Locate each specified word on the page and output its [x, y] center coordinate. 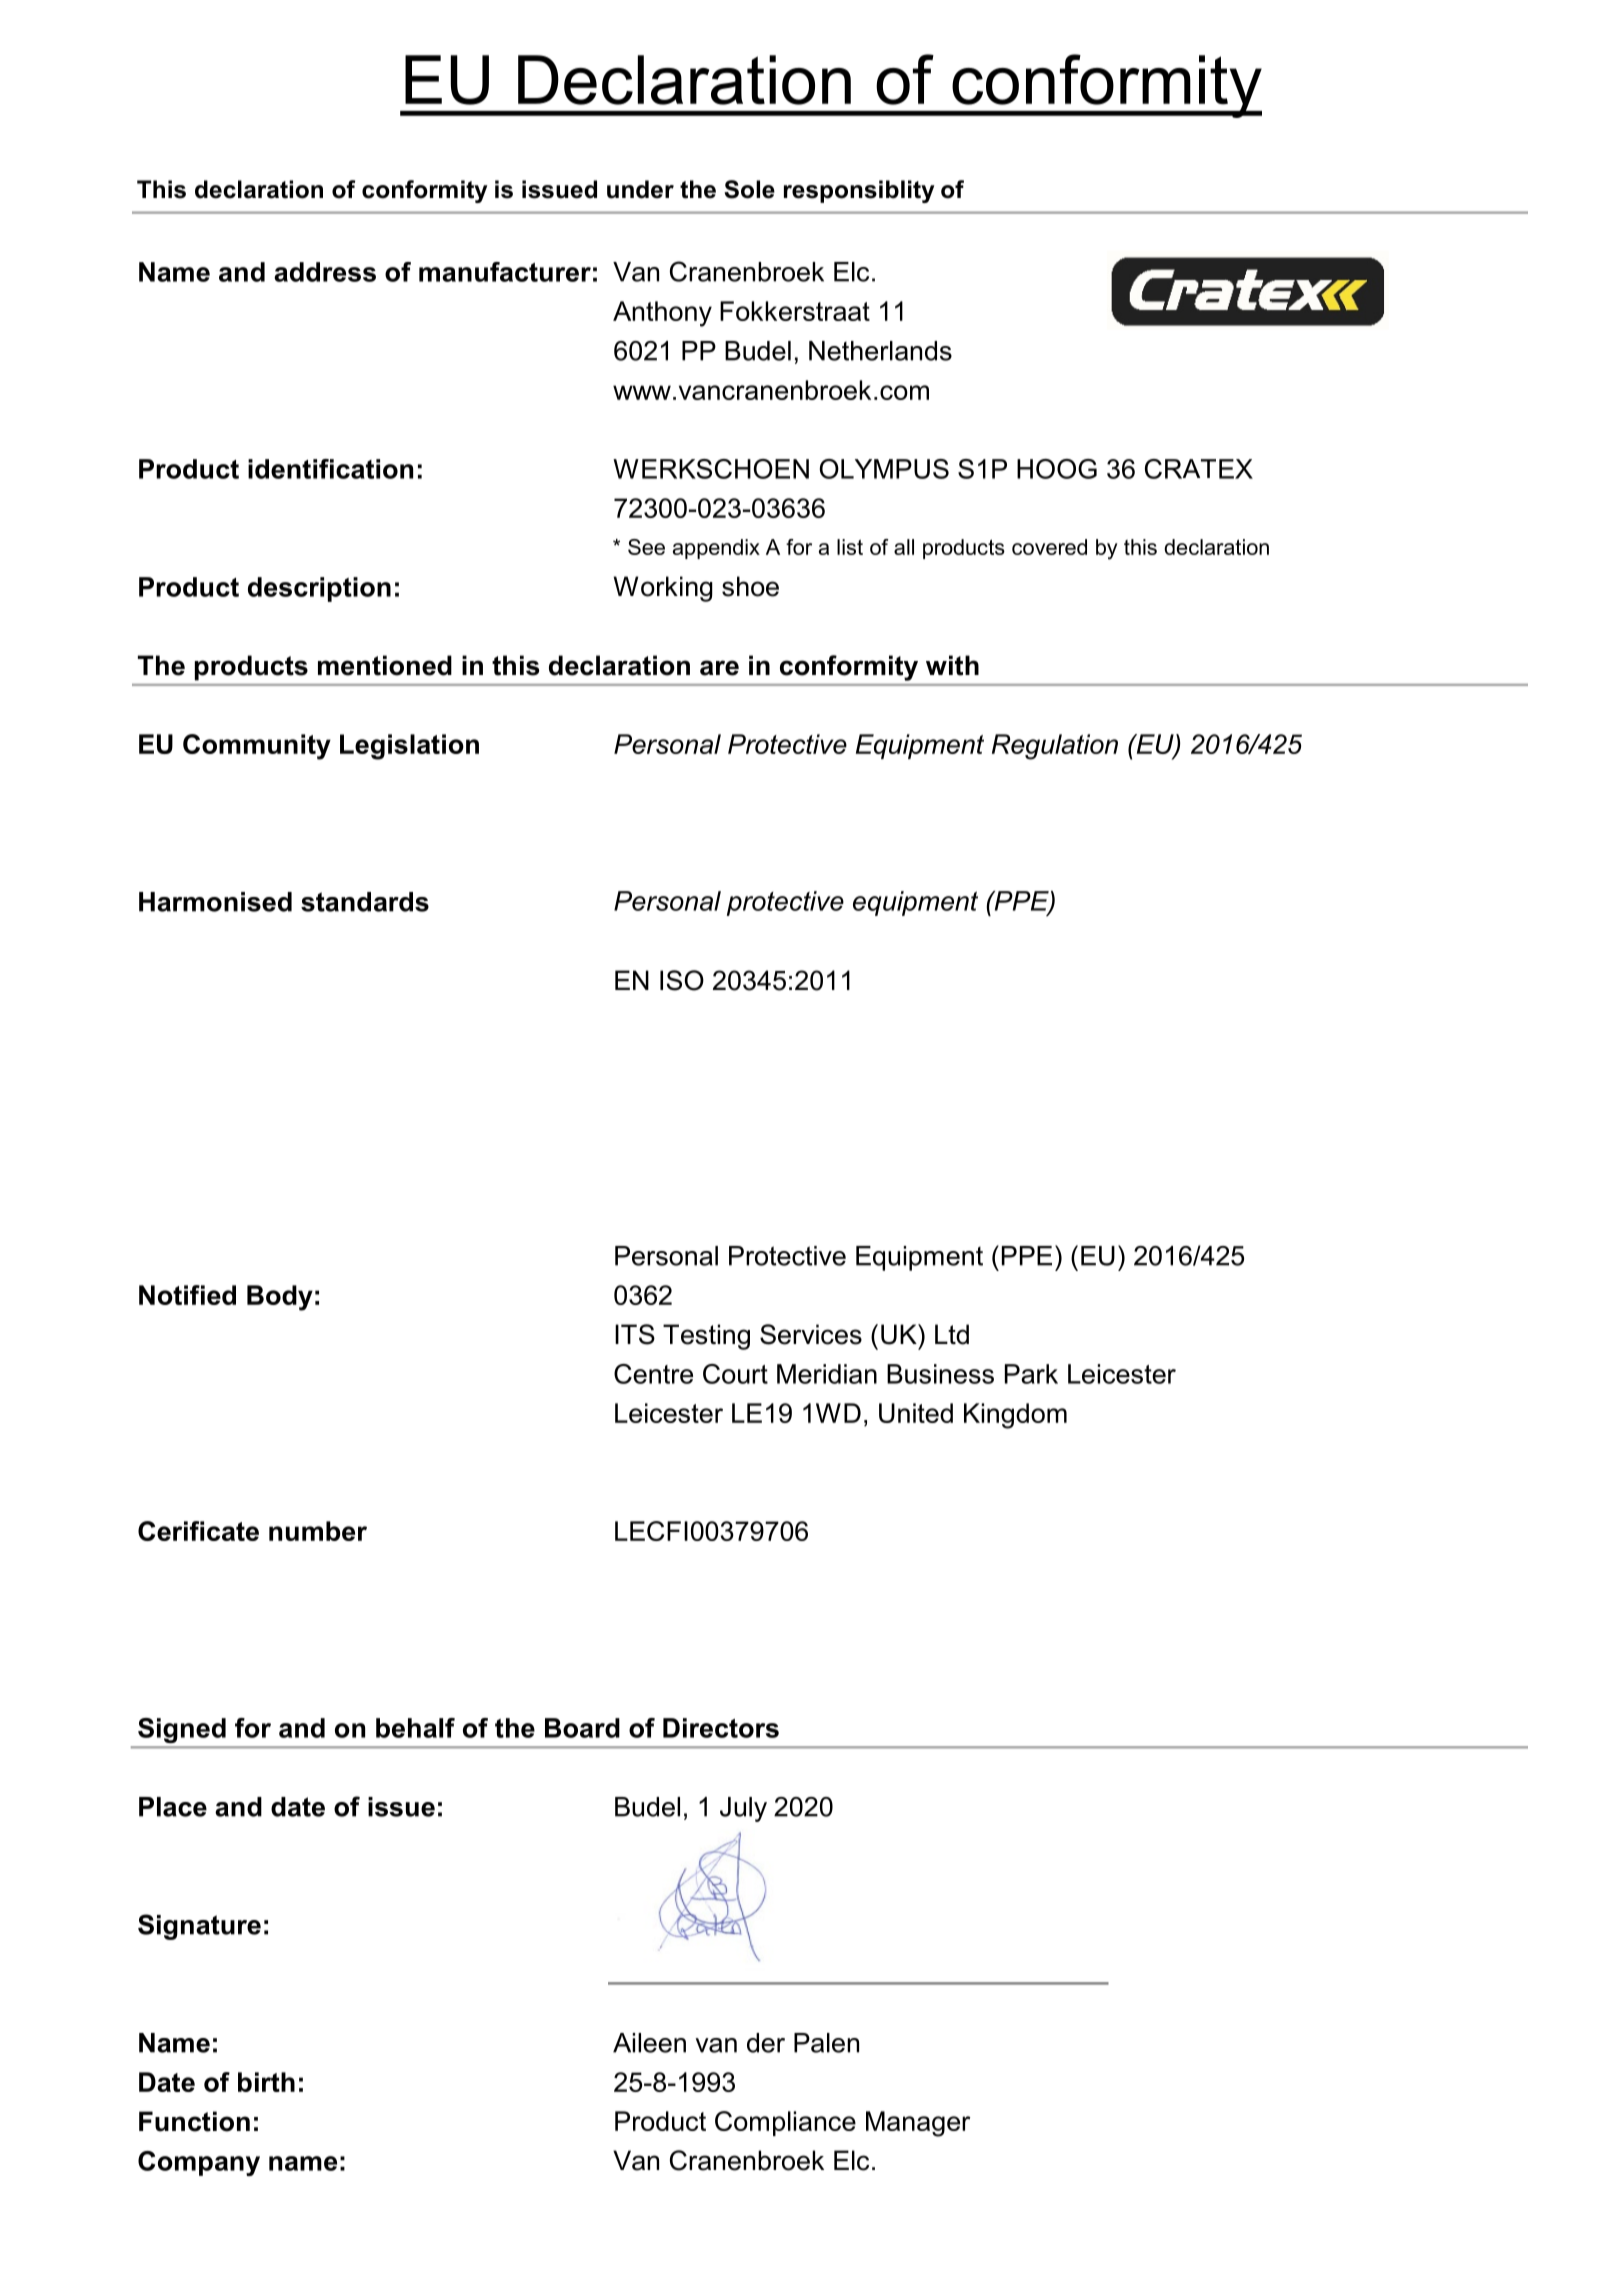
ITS [635, 1334]
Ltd [952, 1334]
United [916, 1413]
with [952, 665]
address [325, 272]
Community [257, 747]
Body [280, 1298]
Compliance [785, 2123]
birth [266, 2082]
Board [582, 1728]
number [318, 1531]
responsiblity [859, 191]
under [640, 189]
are [719, 668]
